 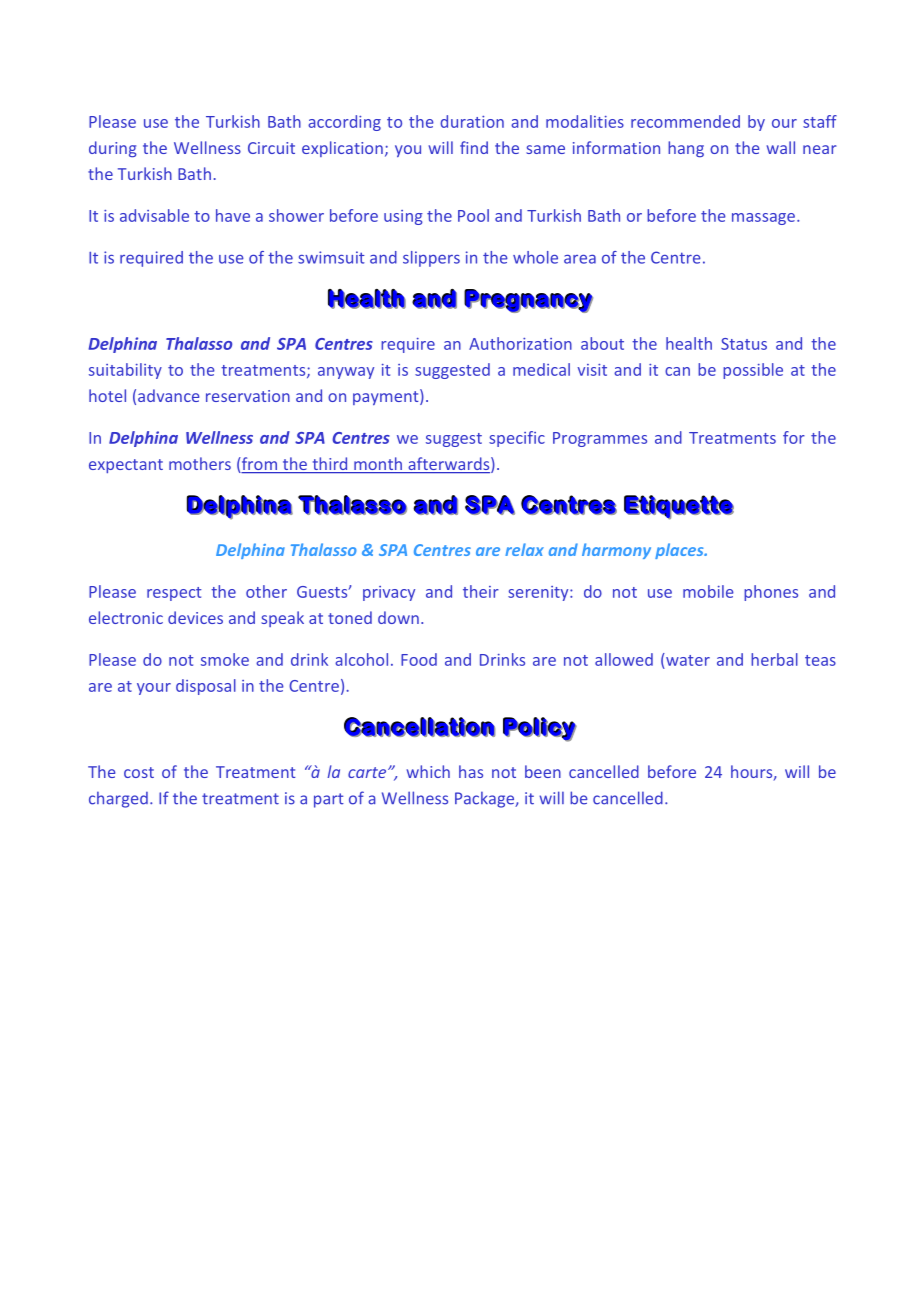 I want to click on been, so click(x=543, y=771).
